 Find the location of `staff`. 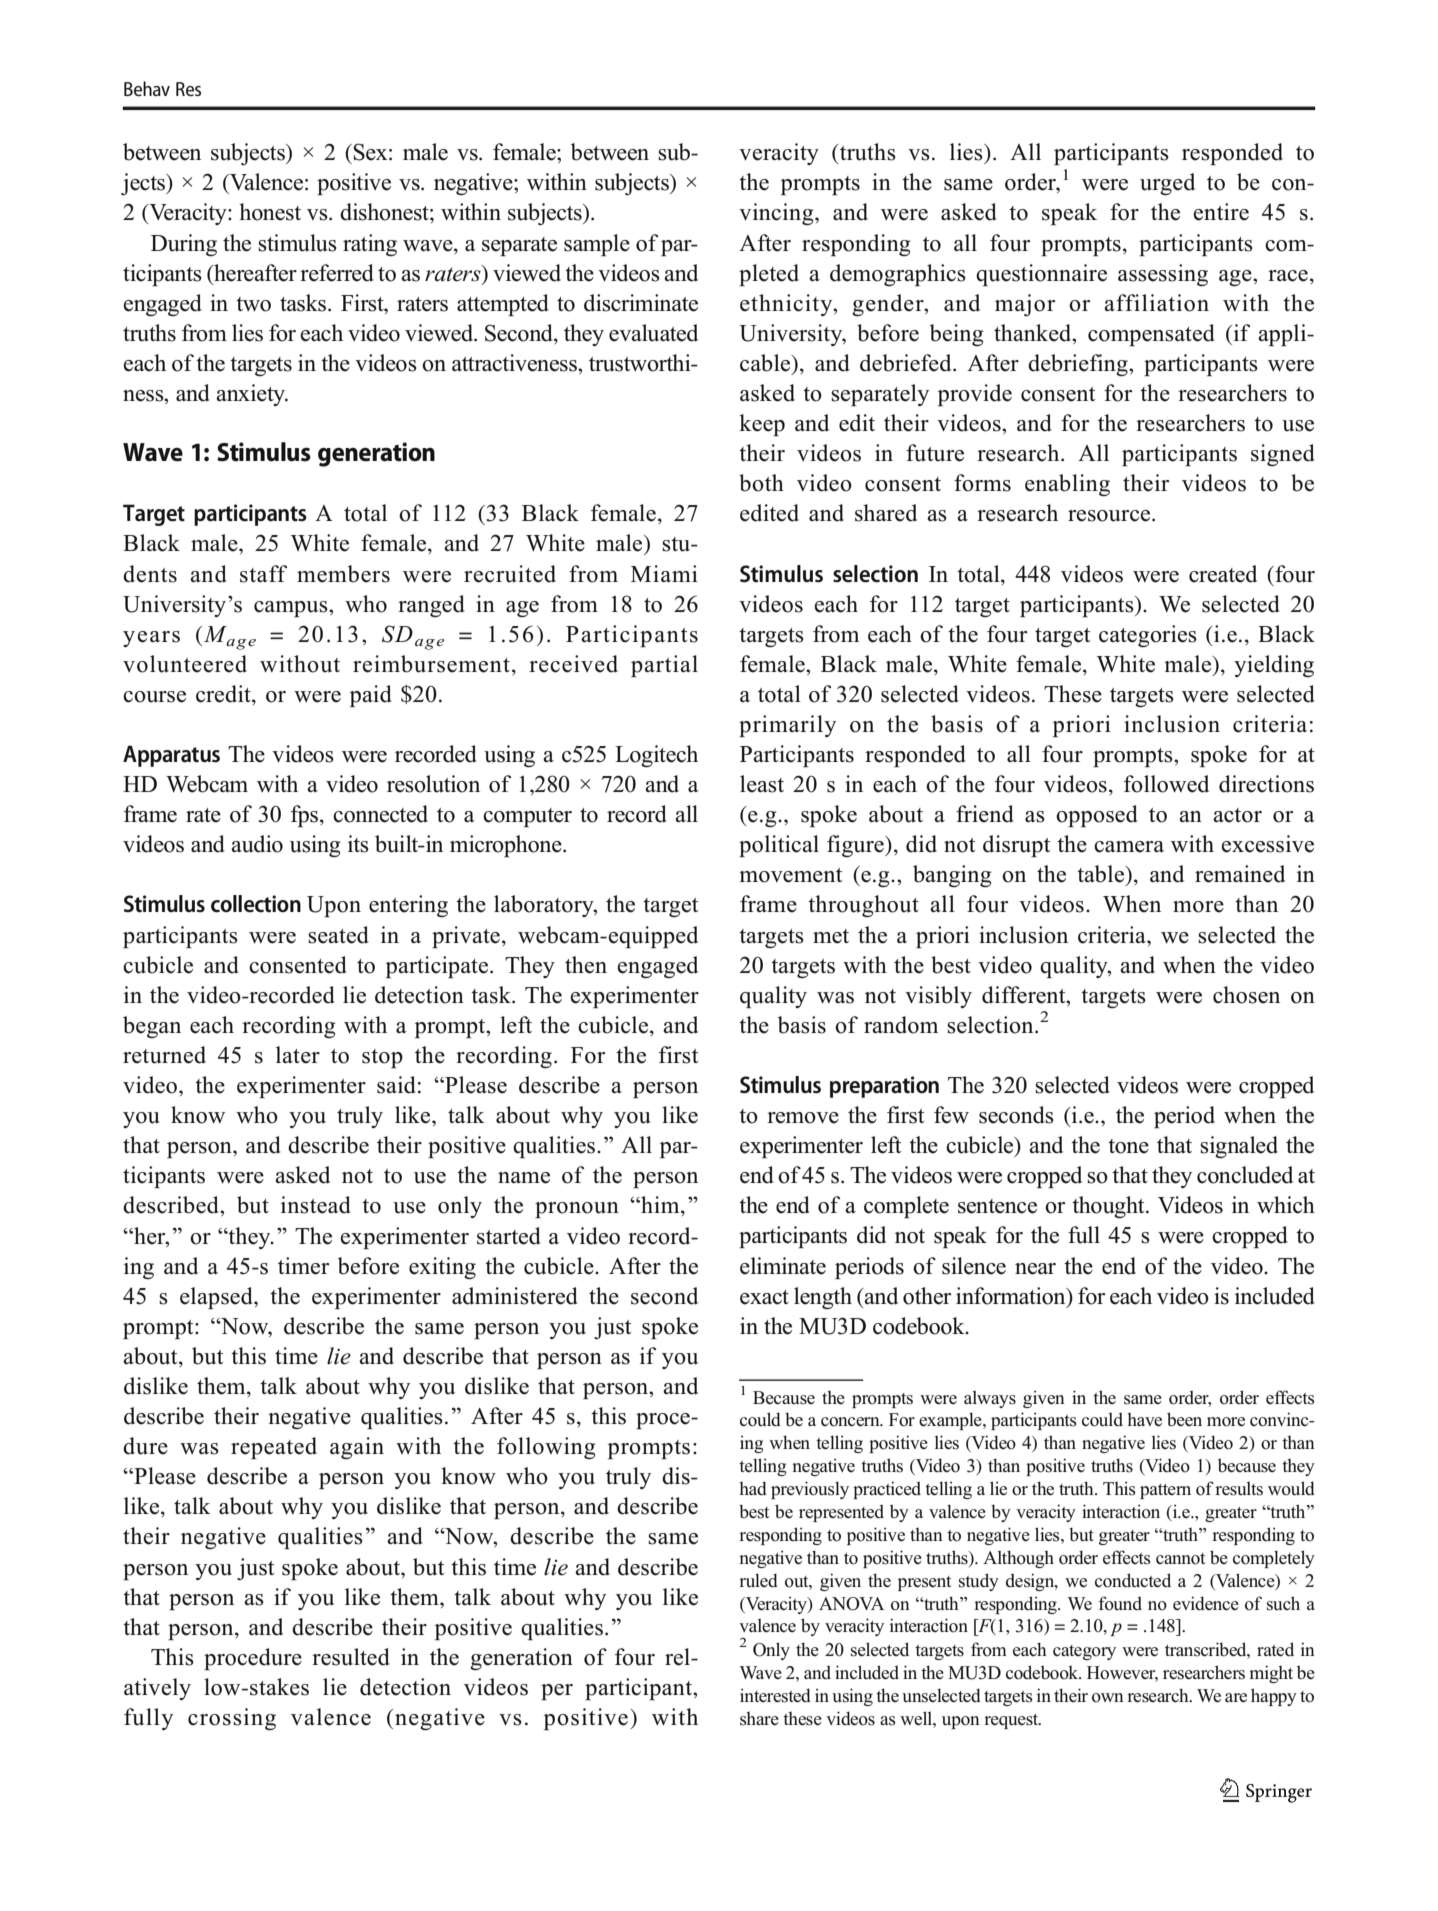

staff is located at coordinates (263, 574).
